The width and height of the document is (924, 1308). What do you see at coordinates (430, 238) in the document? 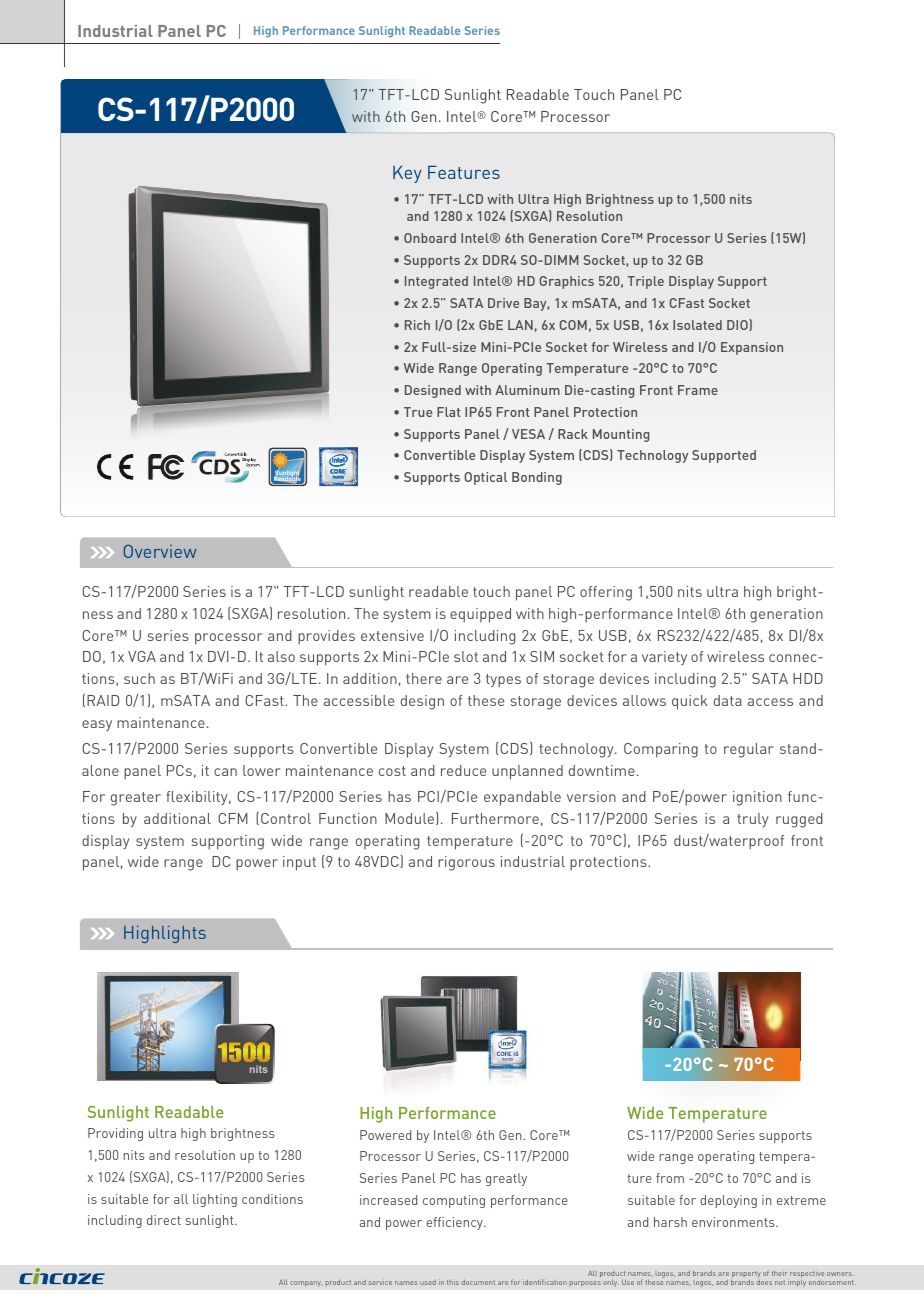
I see `Onboard` at bounding box center [430, 238].
